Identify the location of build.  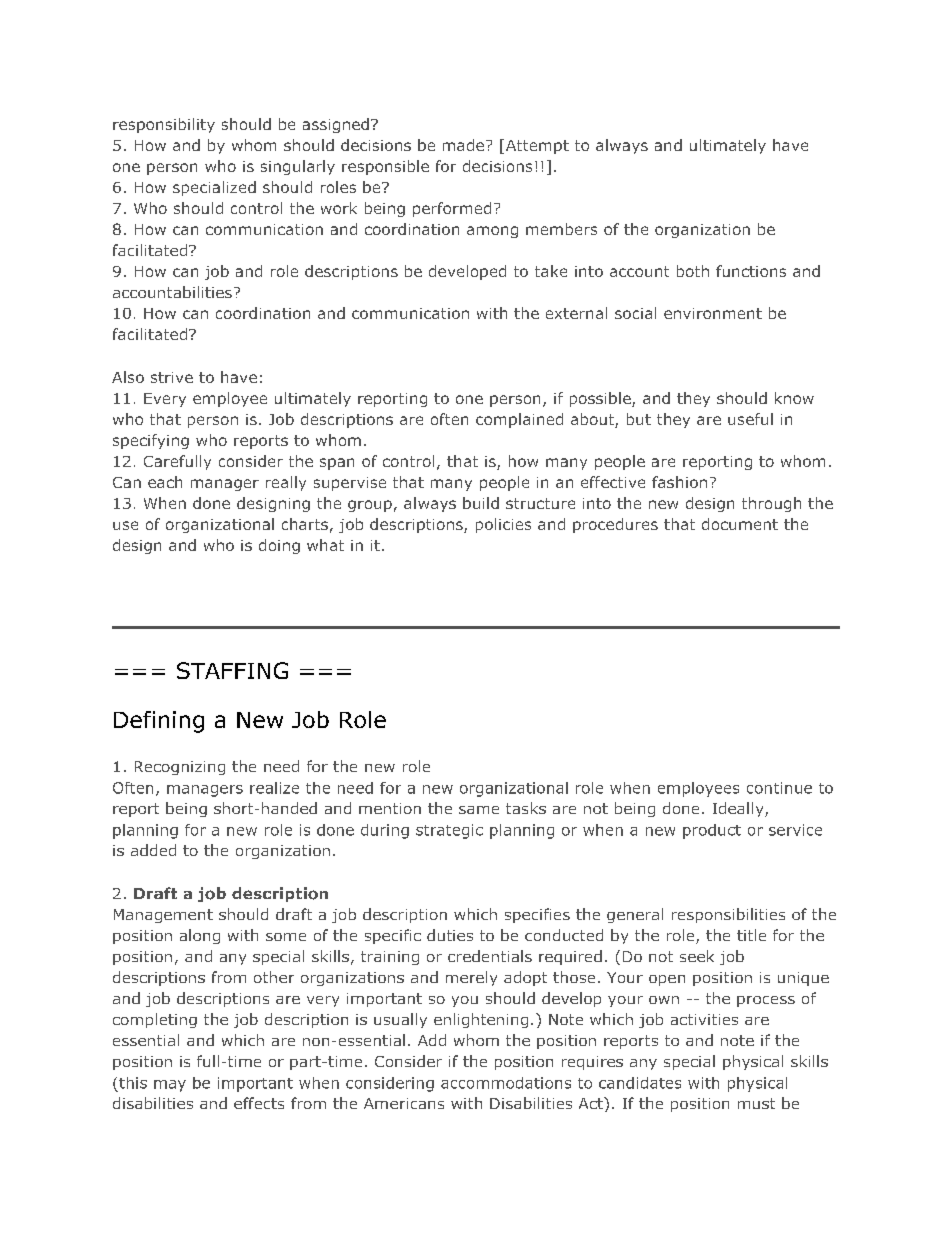
(481, 503).
